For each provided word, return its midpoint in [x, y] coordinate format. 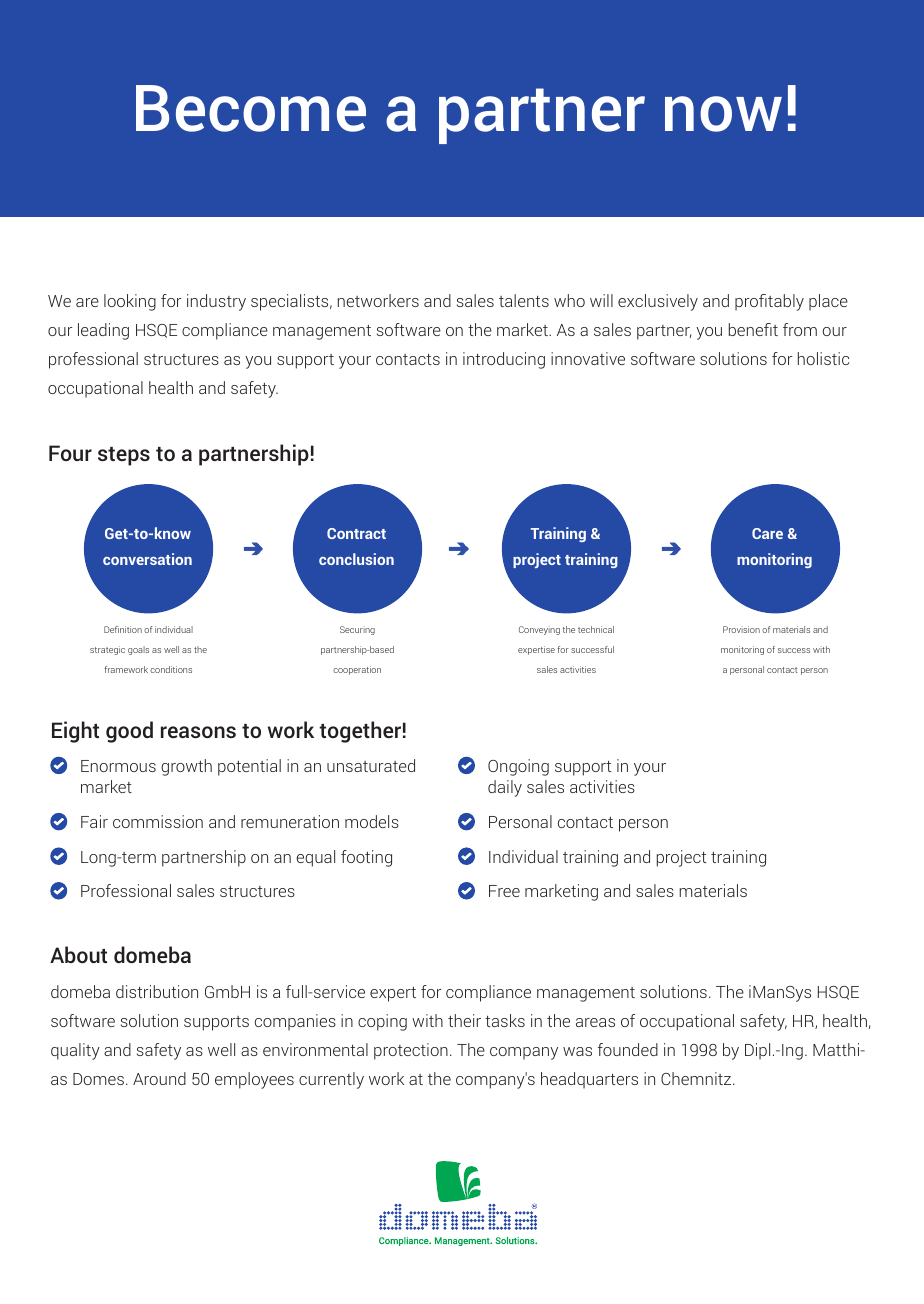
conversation [147, 559]
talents [524, 300]
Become [251, 108]
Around [159, 1078]
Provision [741, 629]
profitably [769, 302]
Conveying [539, 630]
